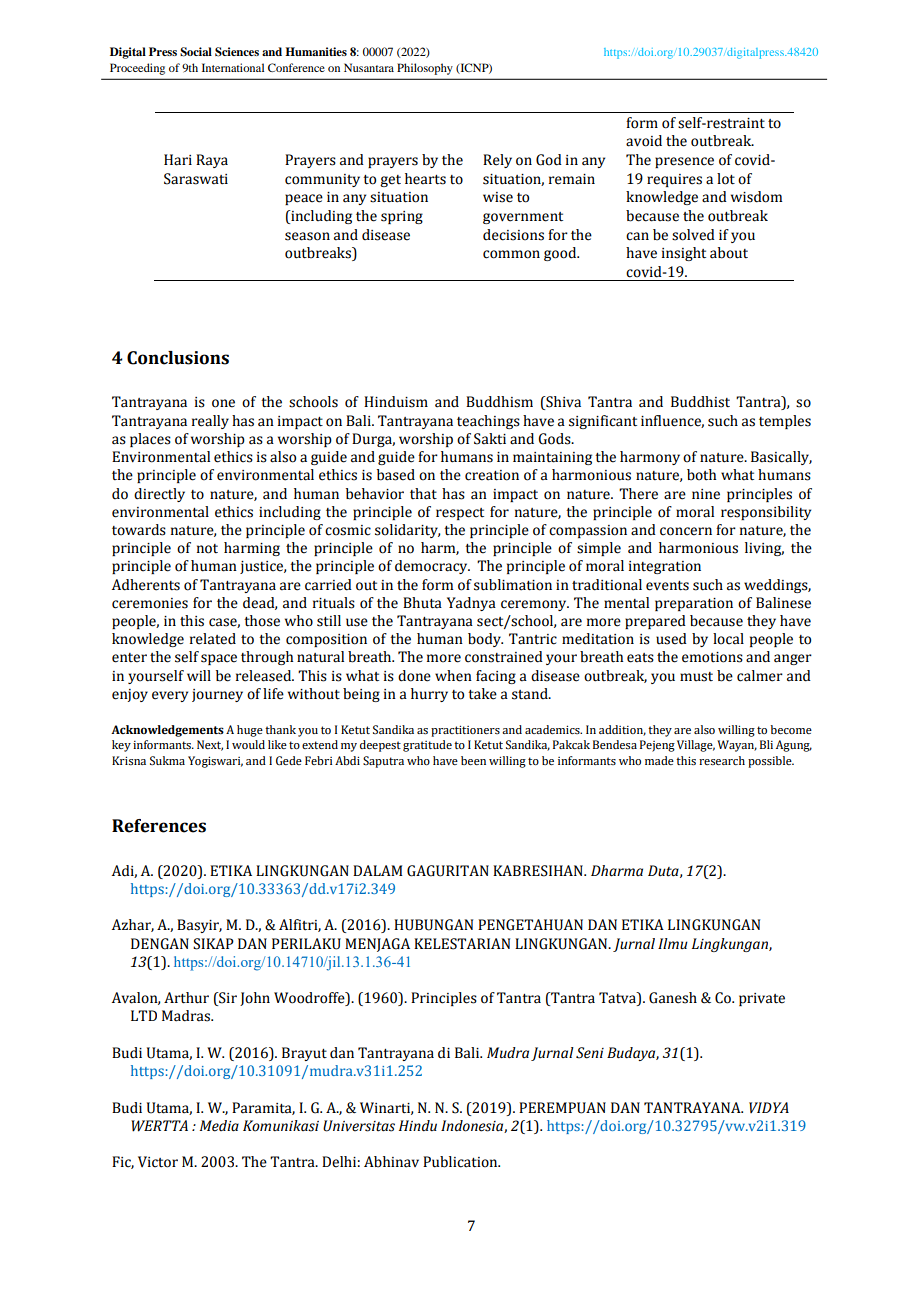 This screenshot has height=1308, width=924. Describe the element at coordinates (644, 141) in the screenshot. I see `avoid` at that location.
